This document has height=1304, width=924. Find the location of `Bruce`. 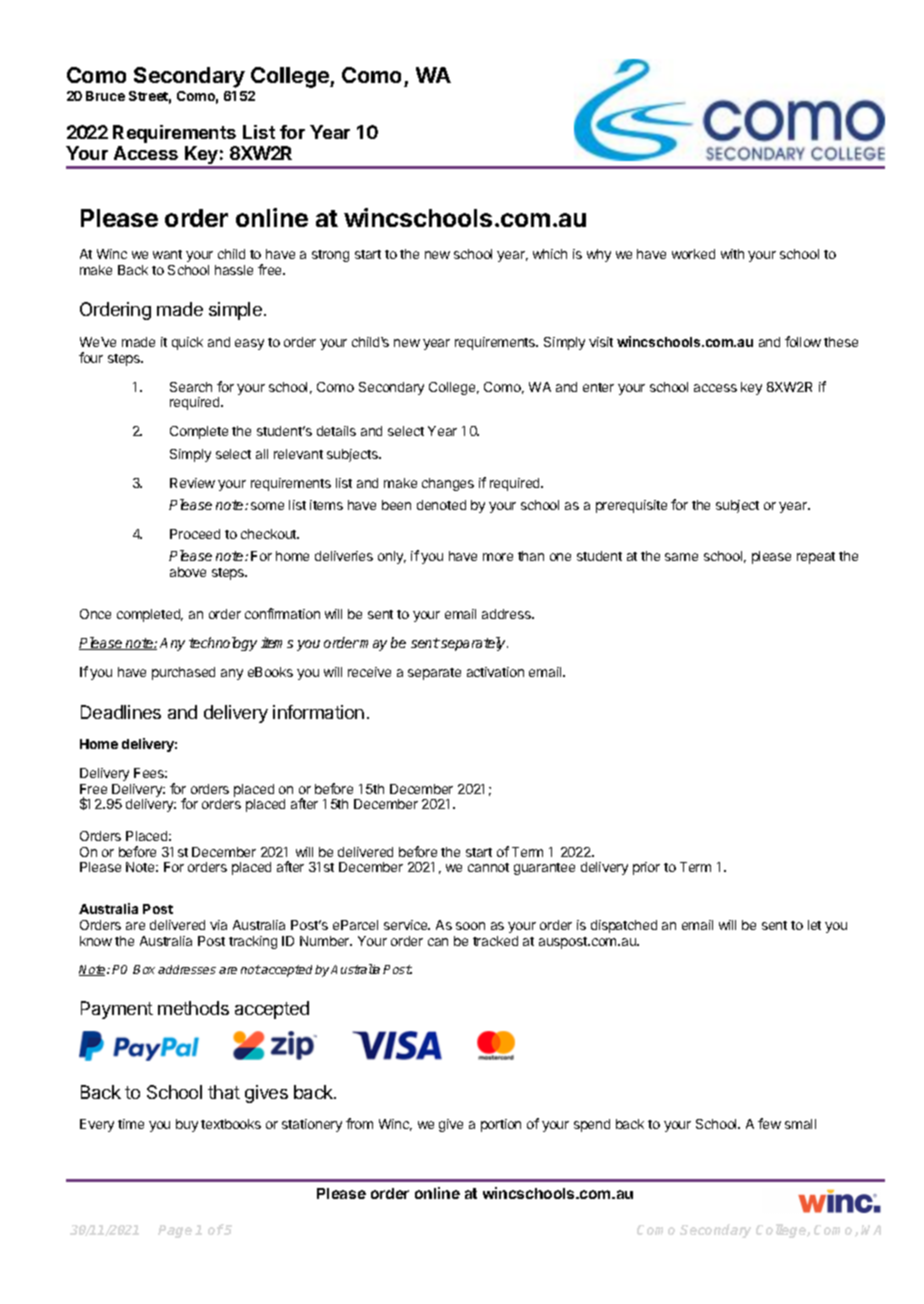

Bruce is located at coordinates (105, 96).
